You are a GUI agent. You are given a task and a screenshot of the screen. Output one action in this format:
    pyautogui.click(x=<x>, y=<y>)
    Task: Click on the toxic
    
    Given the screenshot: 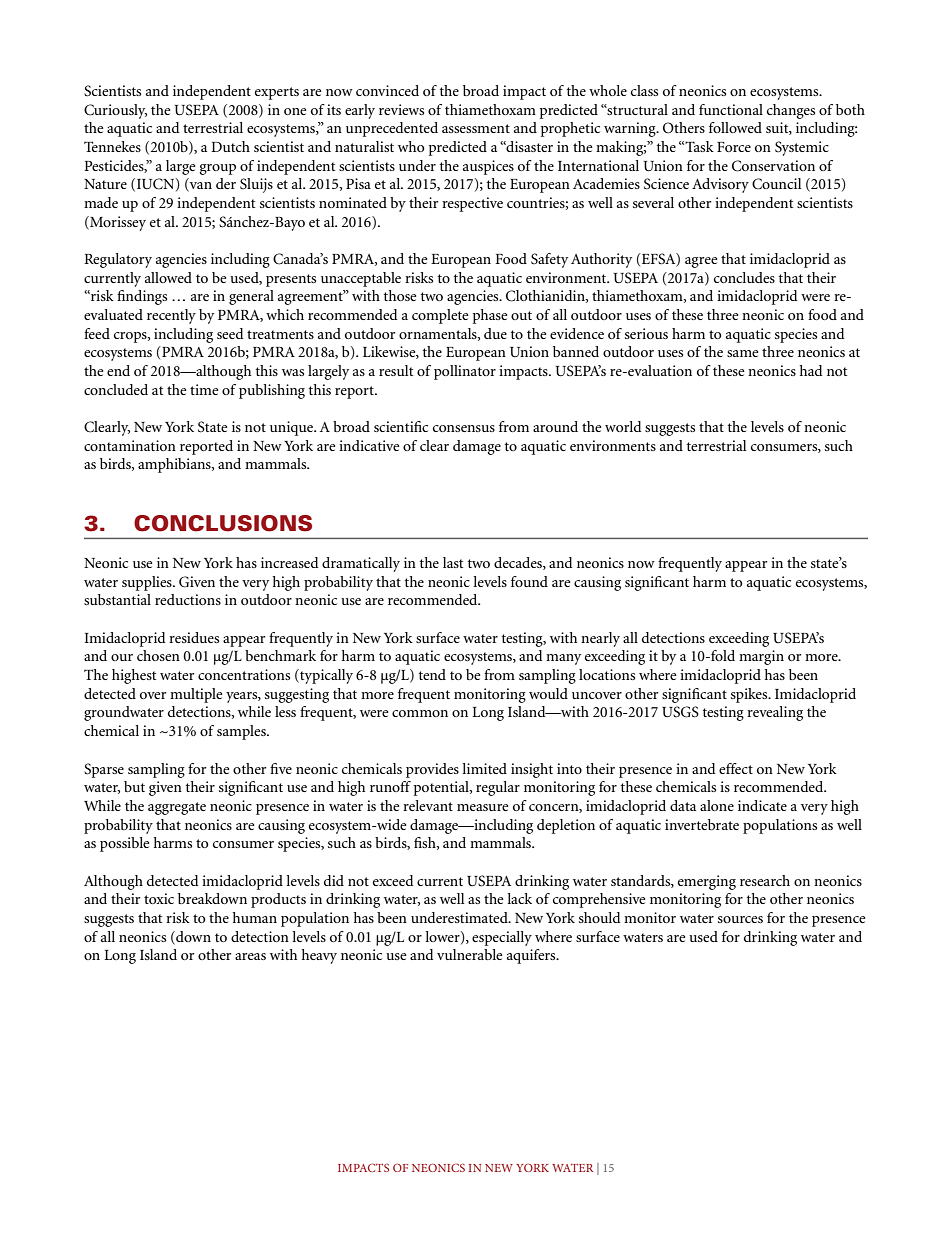 What is the action you would take?
    pyautogui.click(x=159, y=898)
